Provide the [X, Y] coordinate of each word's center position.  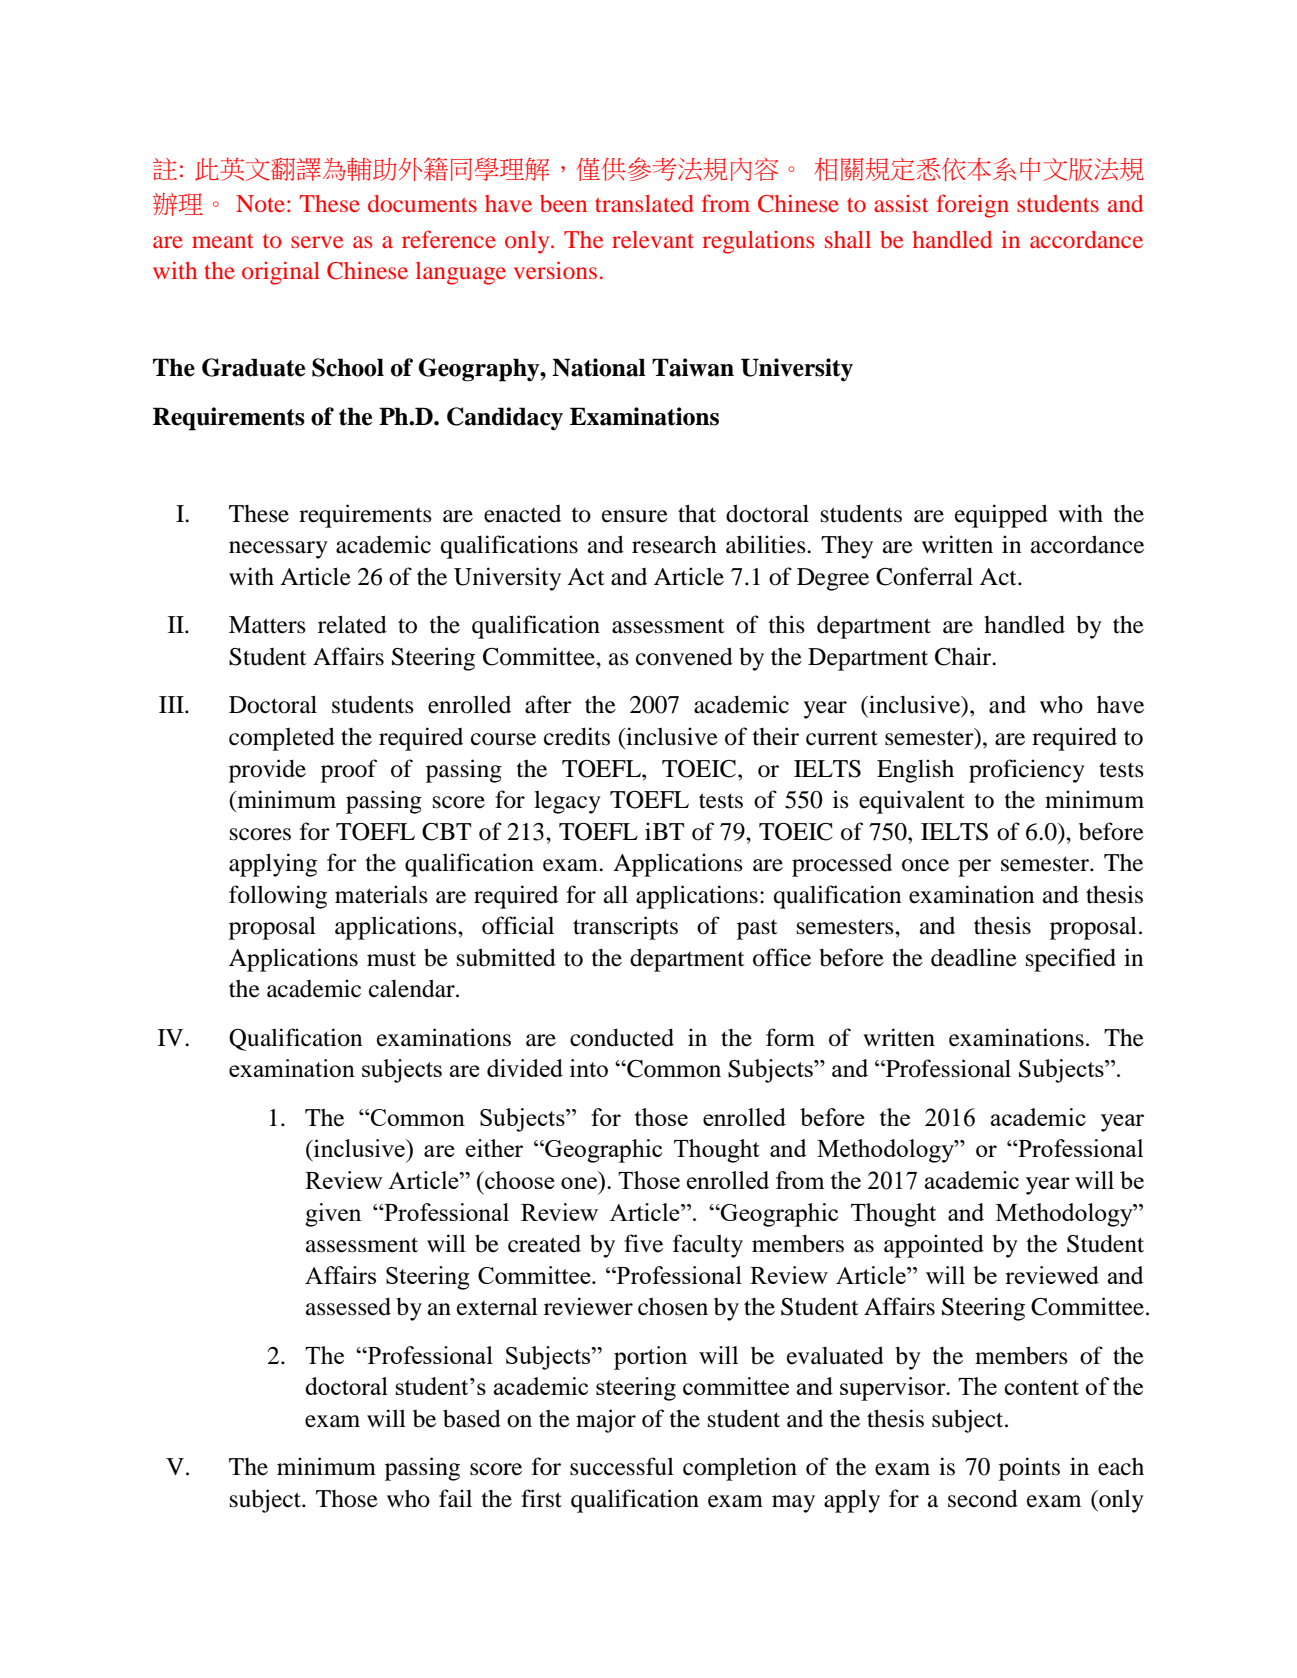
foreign [973, 206]
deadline [974, 957]
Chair [964, 656]
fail [455, 1498]
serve [317, 242]
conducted [622, 1037]
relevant [653, 239]
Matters [267, 625]
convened [684, 656]
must [391, 959]
